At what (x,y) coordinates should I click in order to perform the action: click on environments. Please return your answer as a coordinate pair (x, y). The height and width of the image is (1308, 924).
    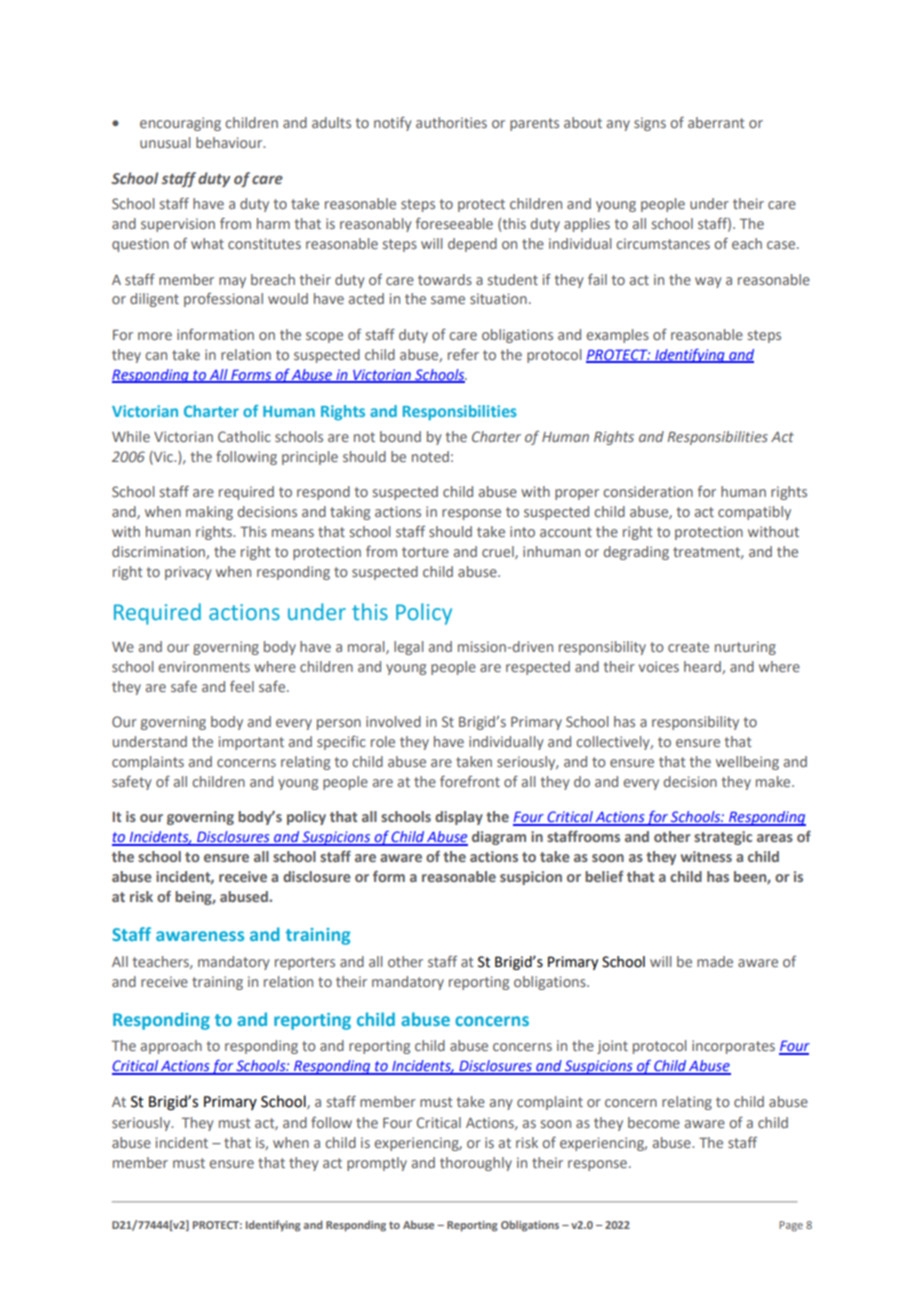
    Looking at the image, I should click on (204, 666).
